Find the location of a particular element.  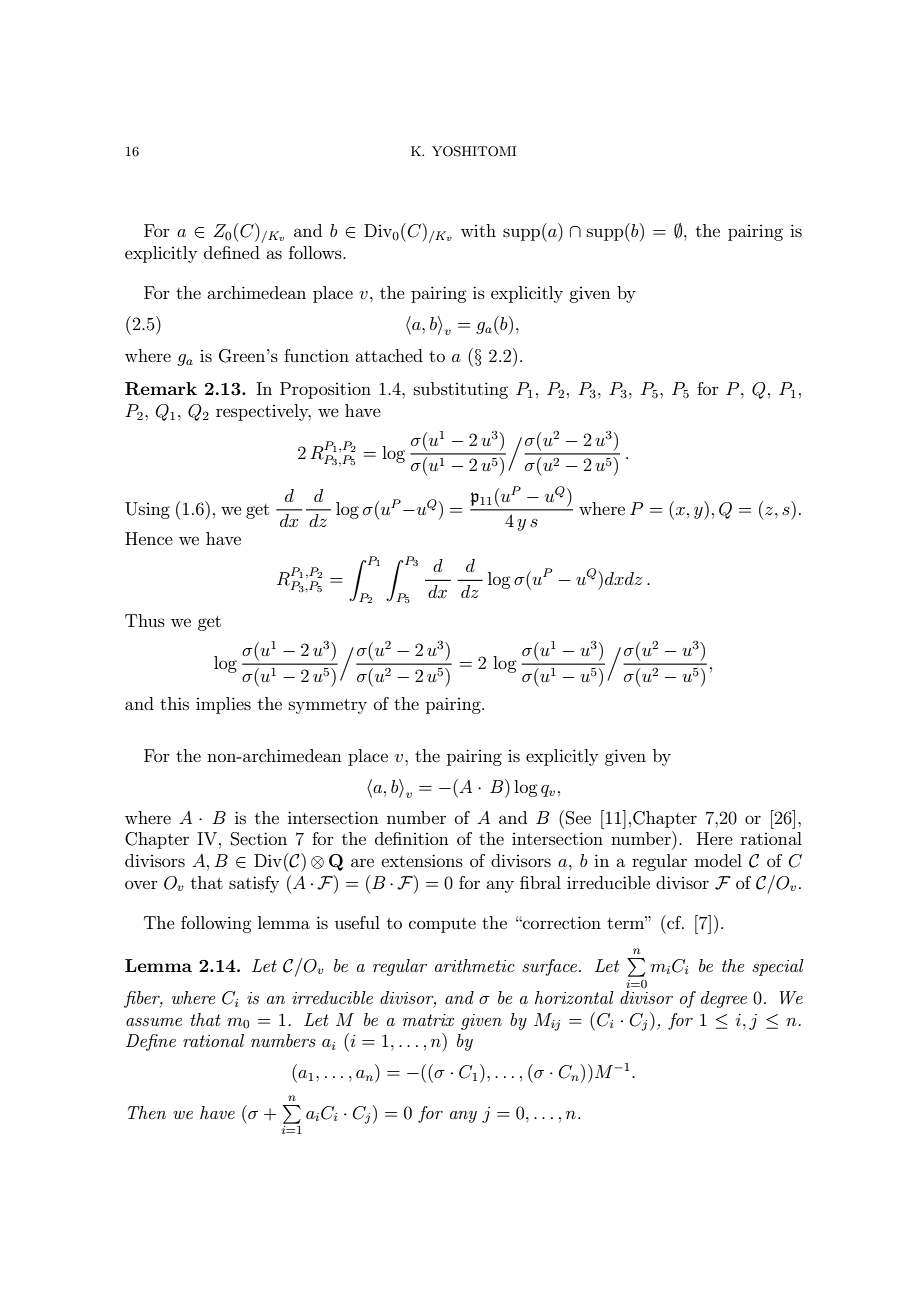

See is located at coordinates (578, 818).
